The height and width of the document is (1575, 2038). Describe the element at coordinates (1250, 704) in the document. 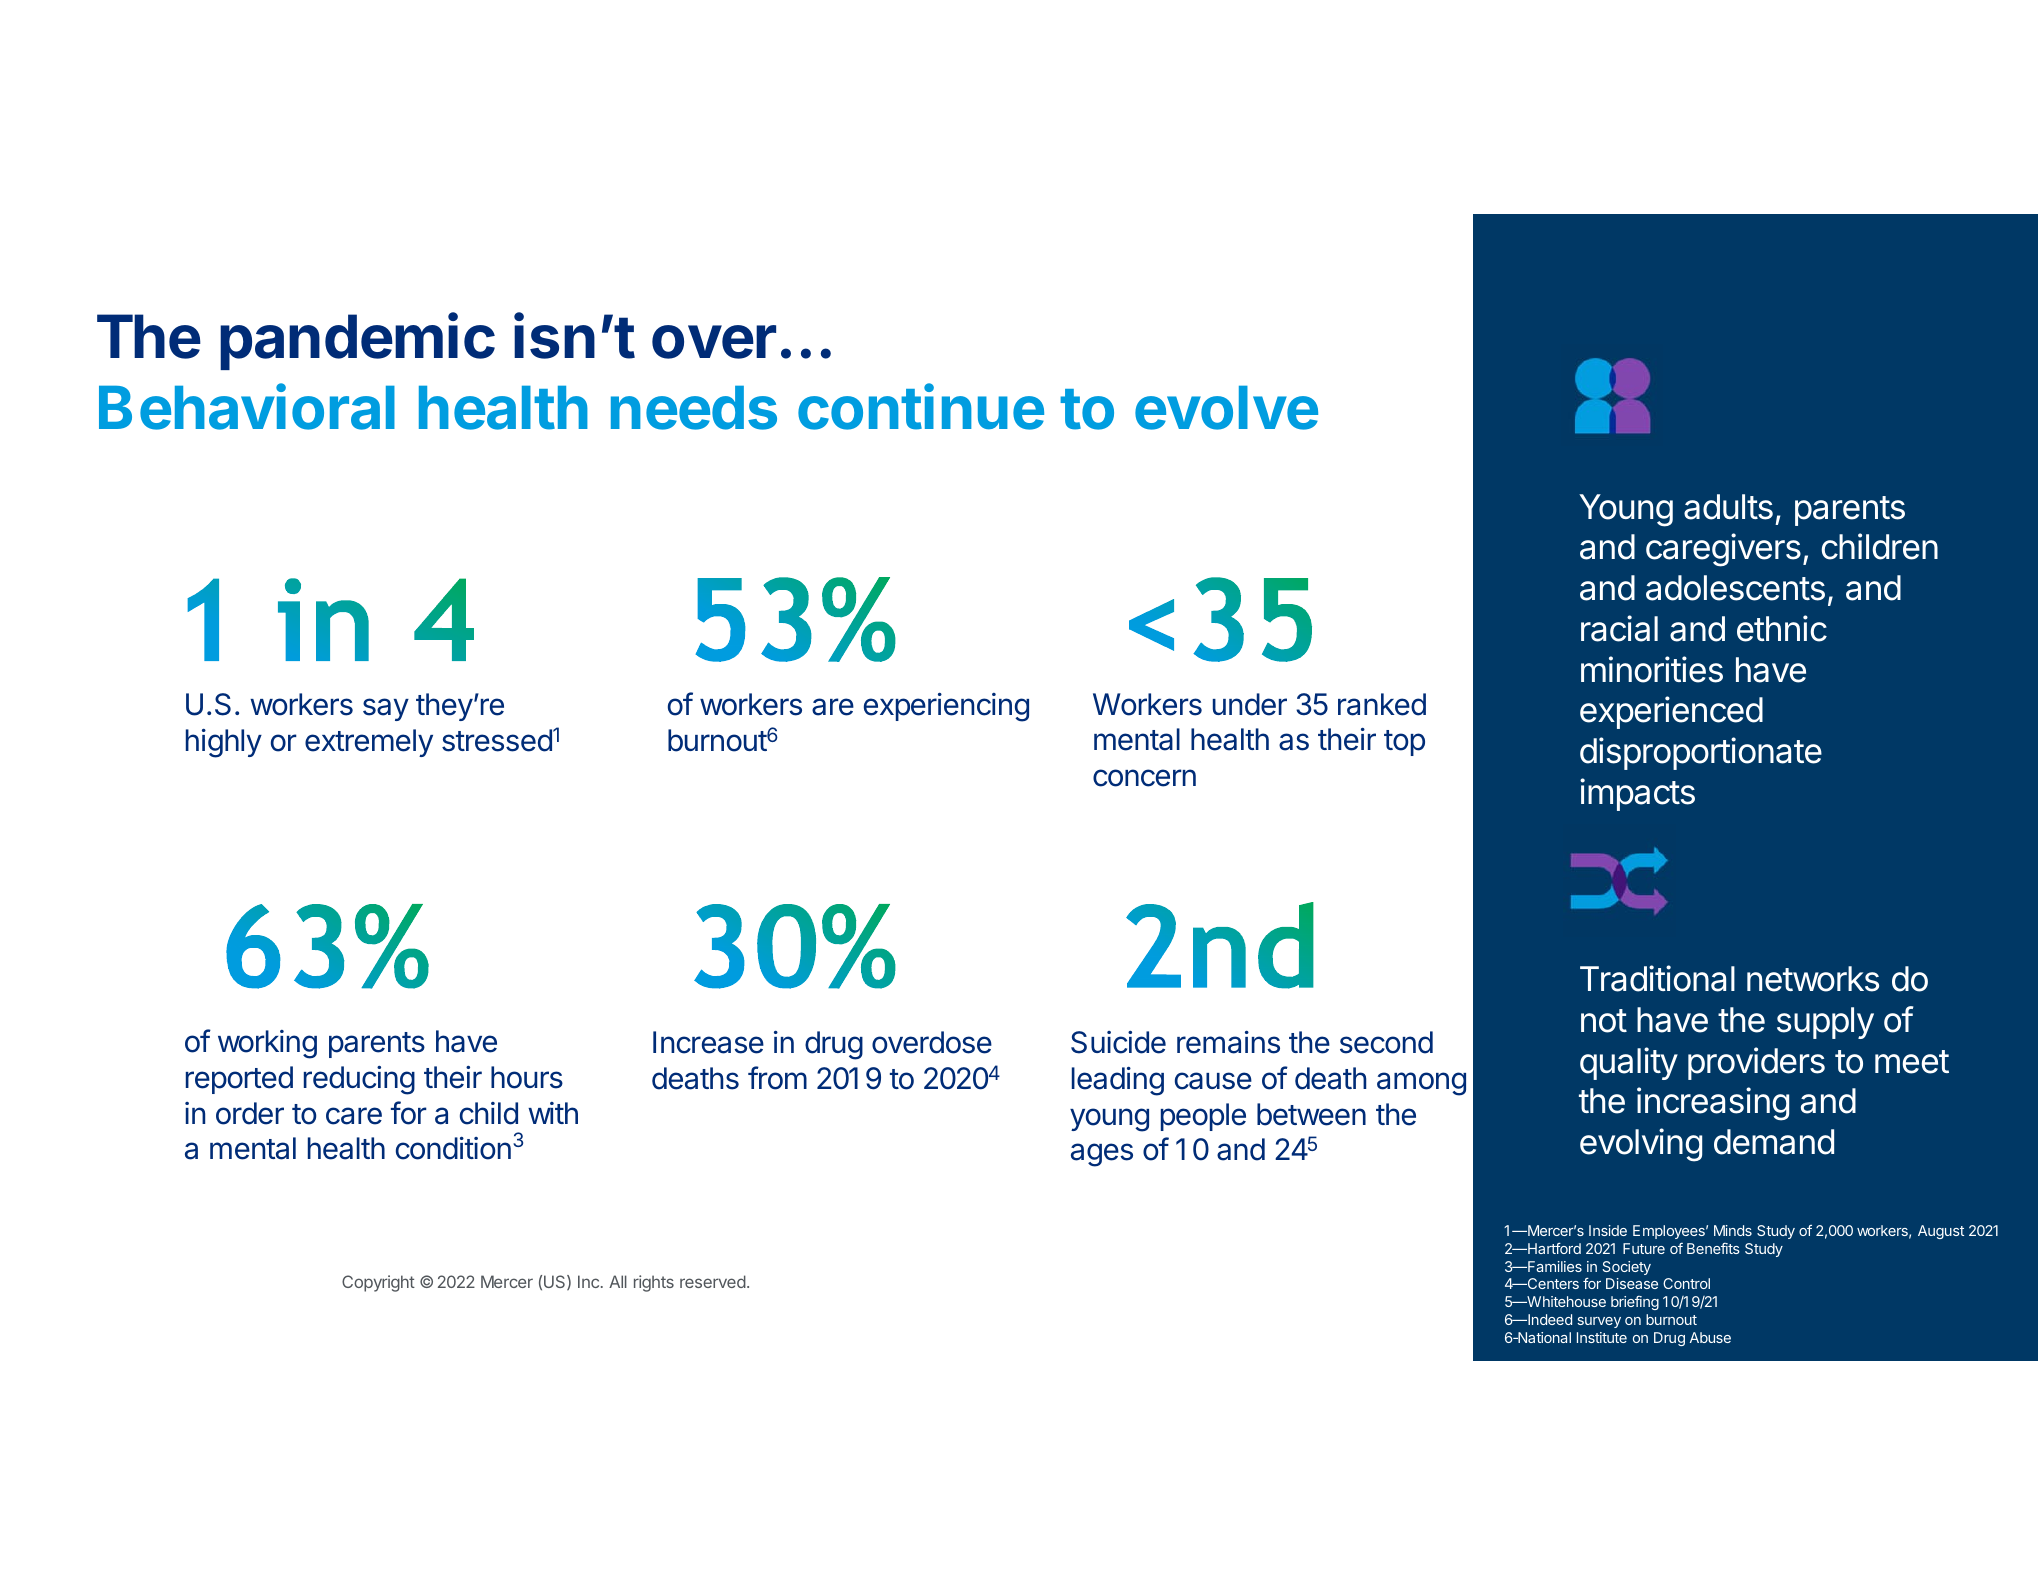

I see `under` at that location.
